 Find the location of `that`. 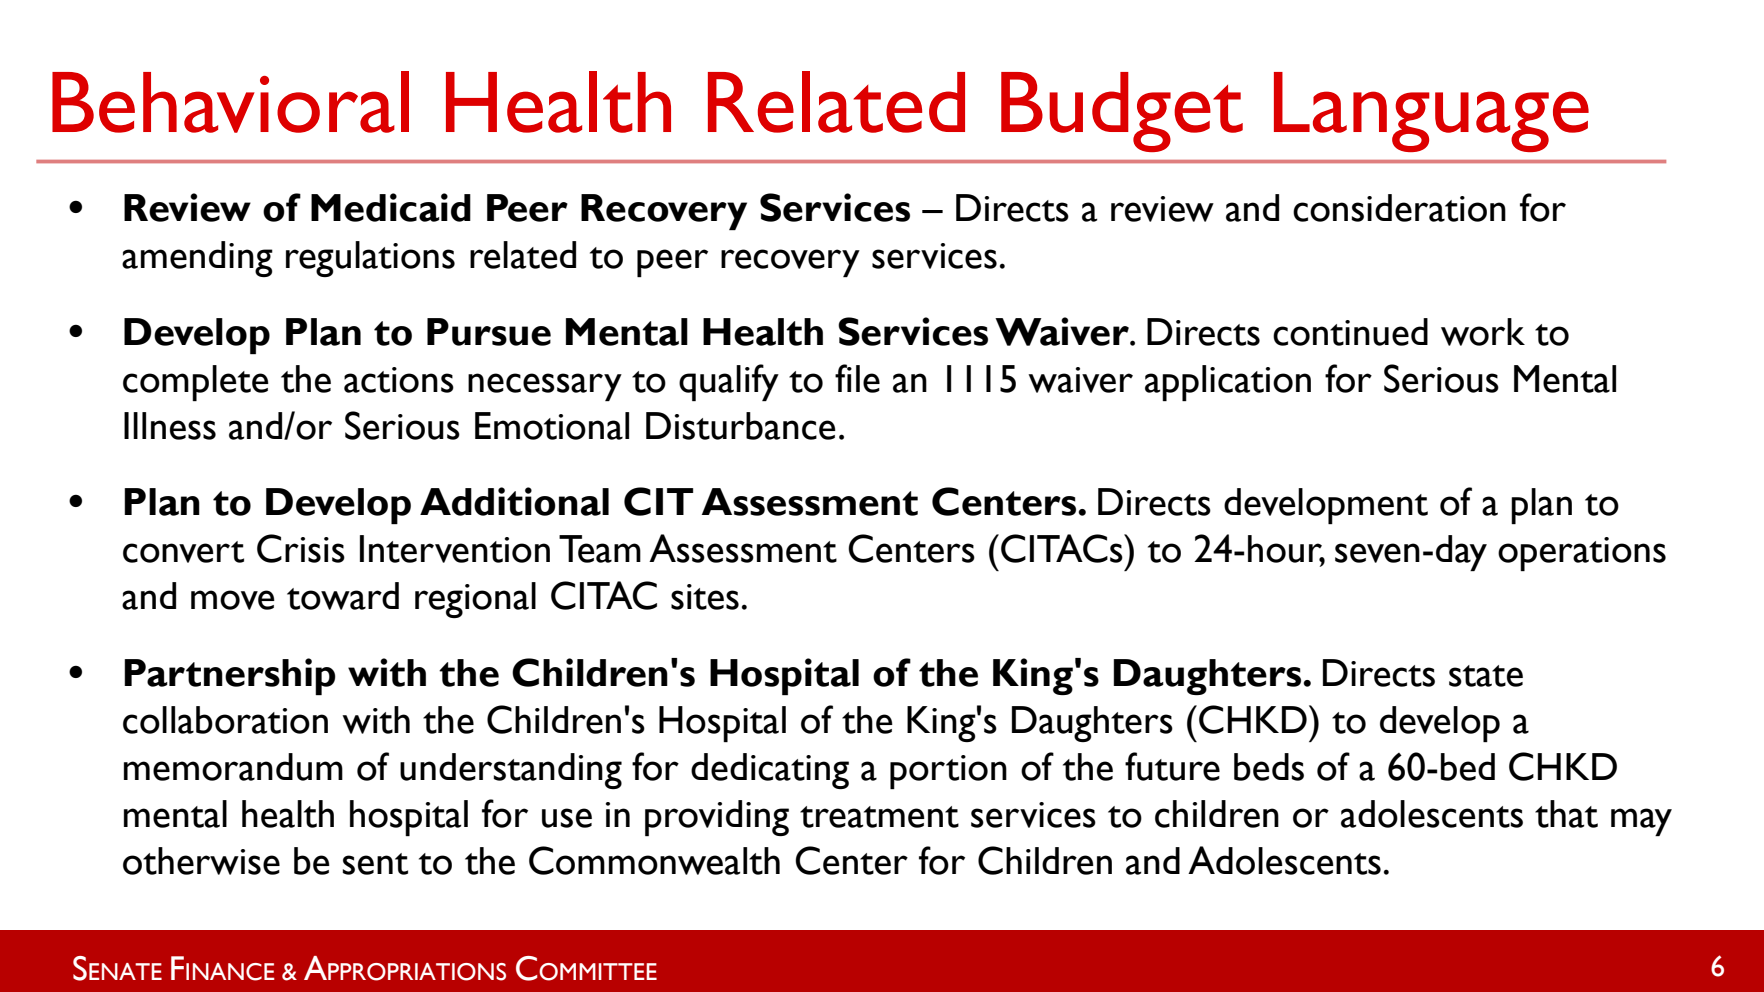

that is located at coordinates (1566, 814).
